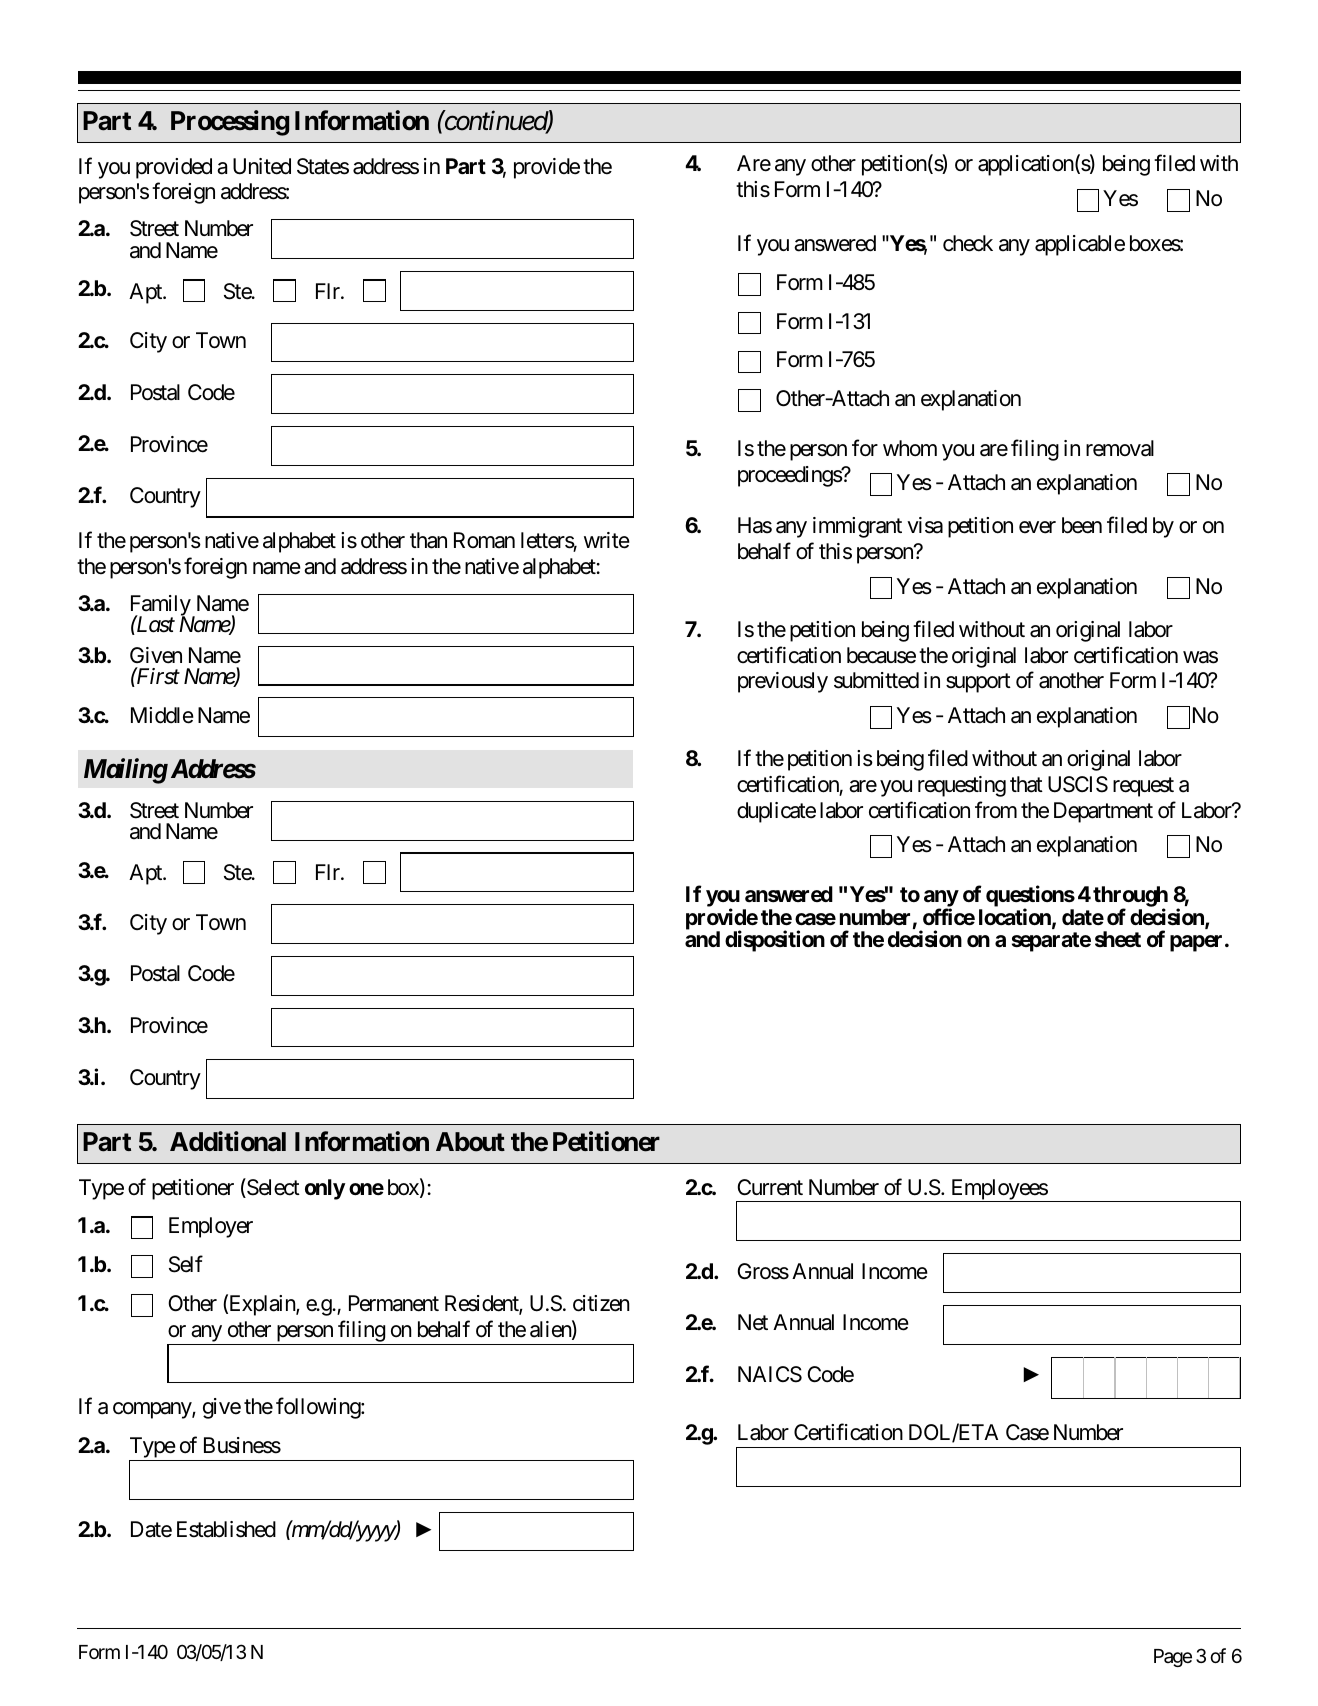 This document has height=1706, width=1318. What do you see at coordinates (1118, 939) in the document?
I see `sheet` at bounding box center [1118, 939].
